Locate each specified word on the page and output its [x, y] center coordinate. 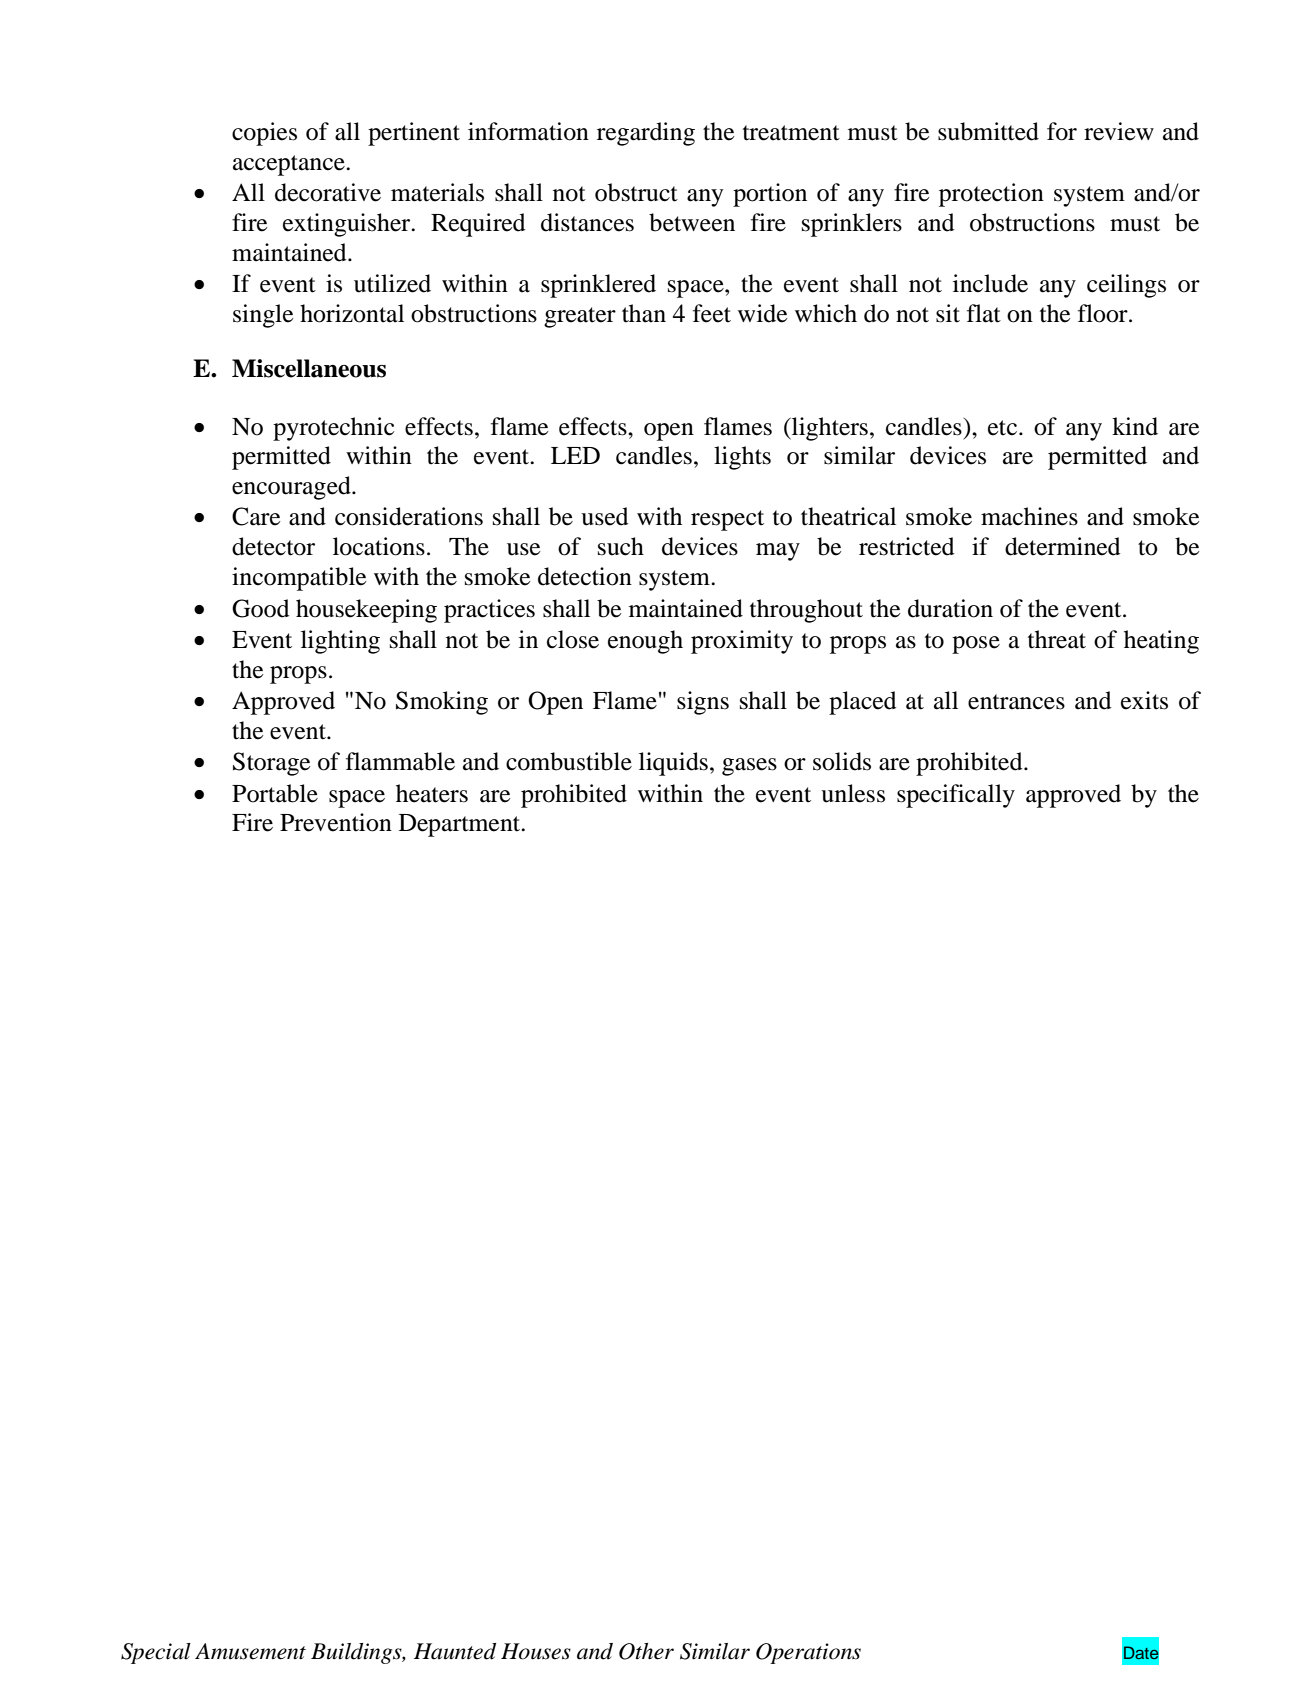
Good [260, 608]
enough [645, 642]
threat [1057, 639]
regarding [646, 134]
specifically [956, 796]
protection [991, 195]
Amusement [250, 1651]
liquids [673, 764]
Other [646, 1651]
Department [461, 825]
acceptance [290, 165]
